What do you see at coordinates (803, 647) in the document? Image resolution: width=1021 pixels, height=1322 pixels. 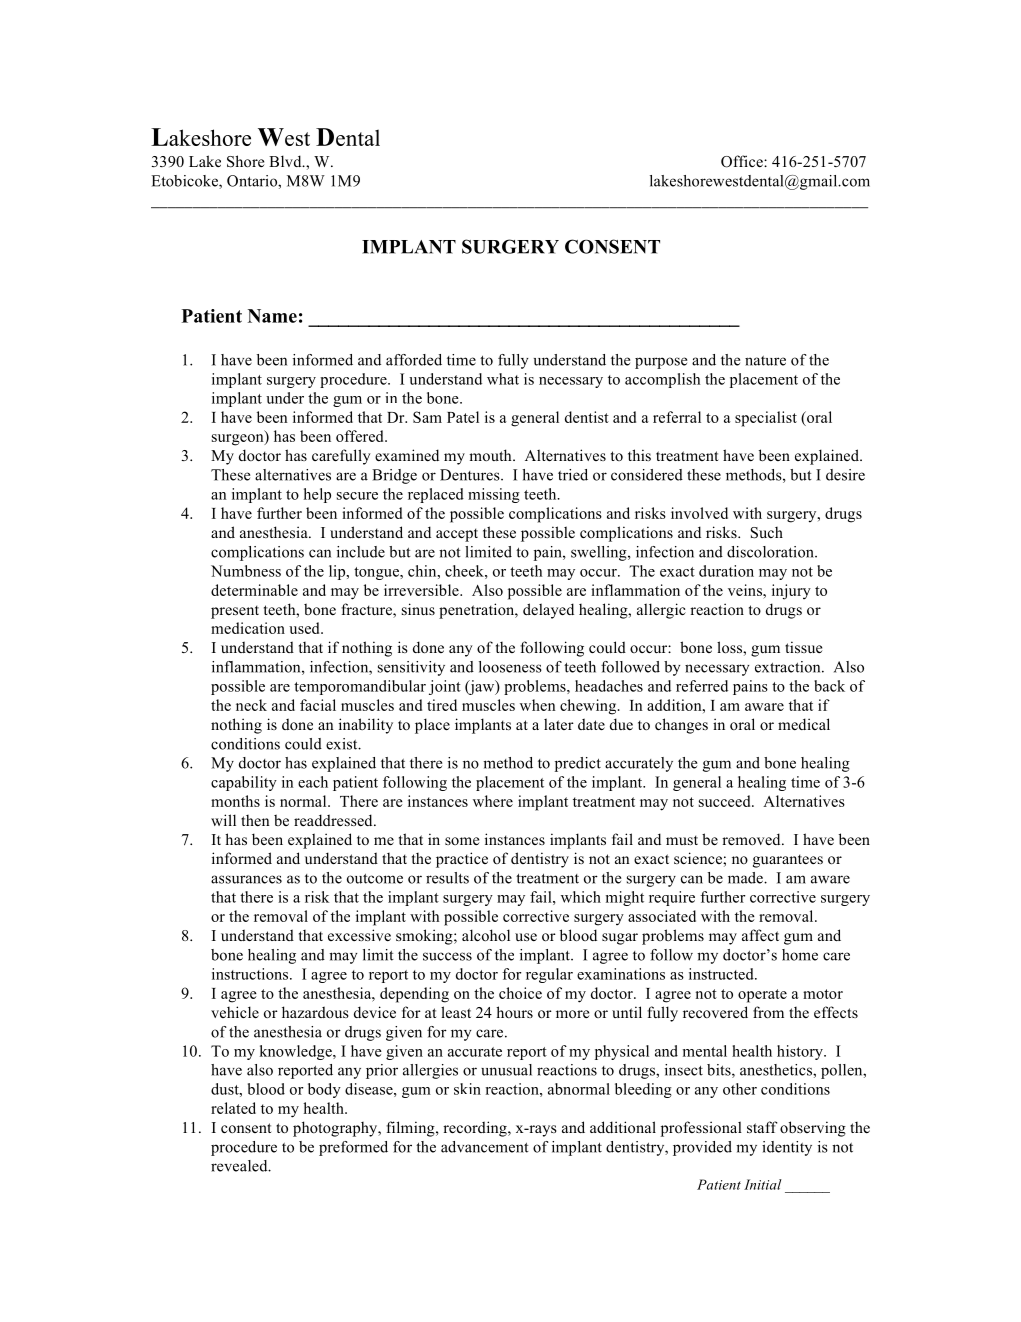 I see `tissue` at bounding box center [803, 647].
